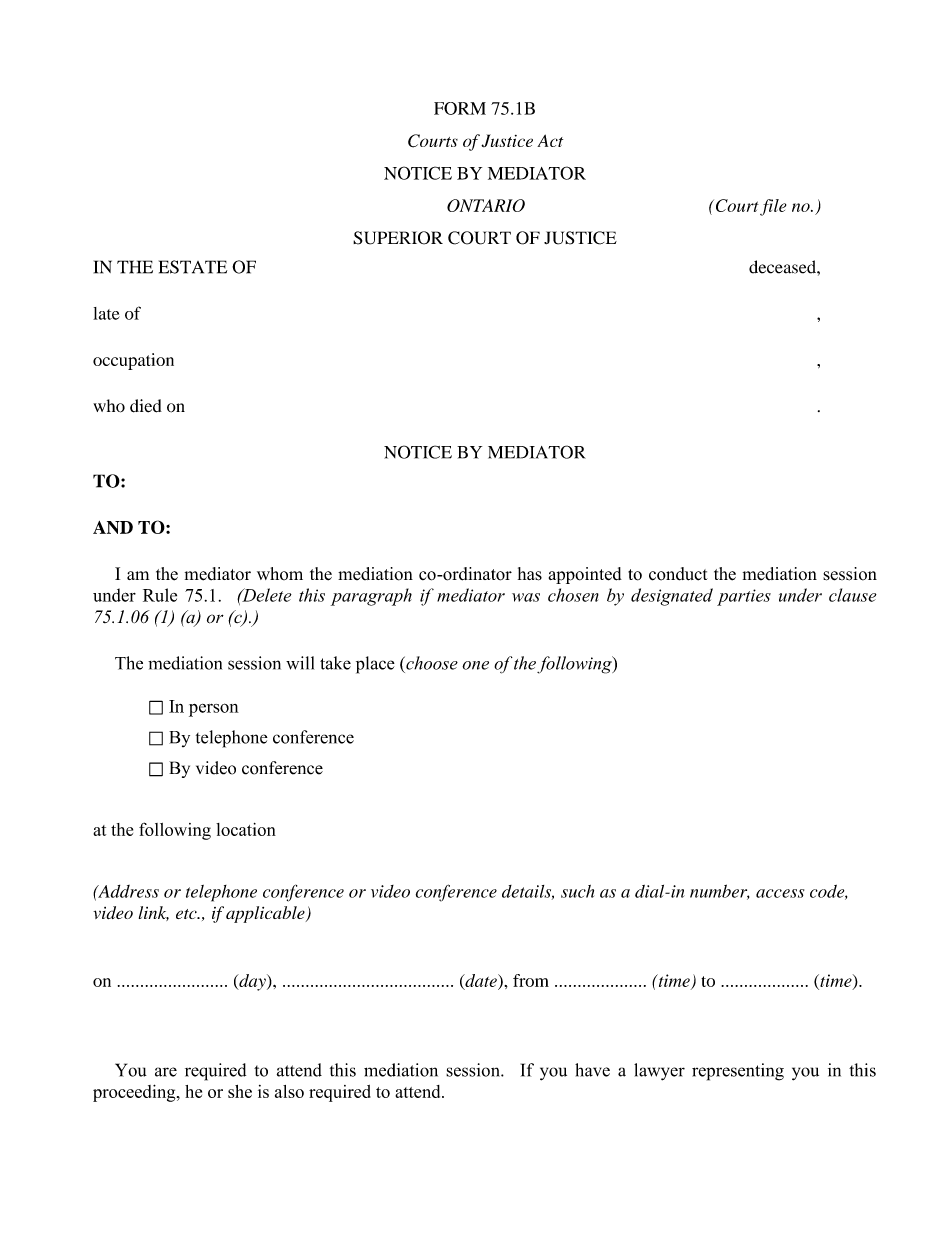  What do you see at coordinates (780, 893) in the screenshot?
I see `access` at bounding box center [780, 893].
